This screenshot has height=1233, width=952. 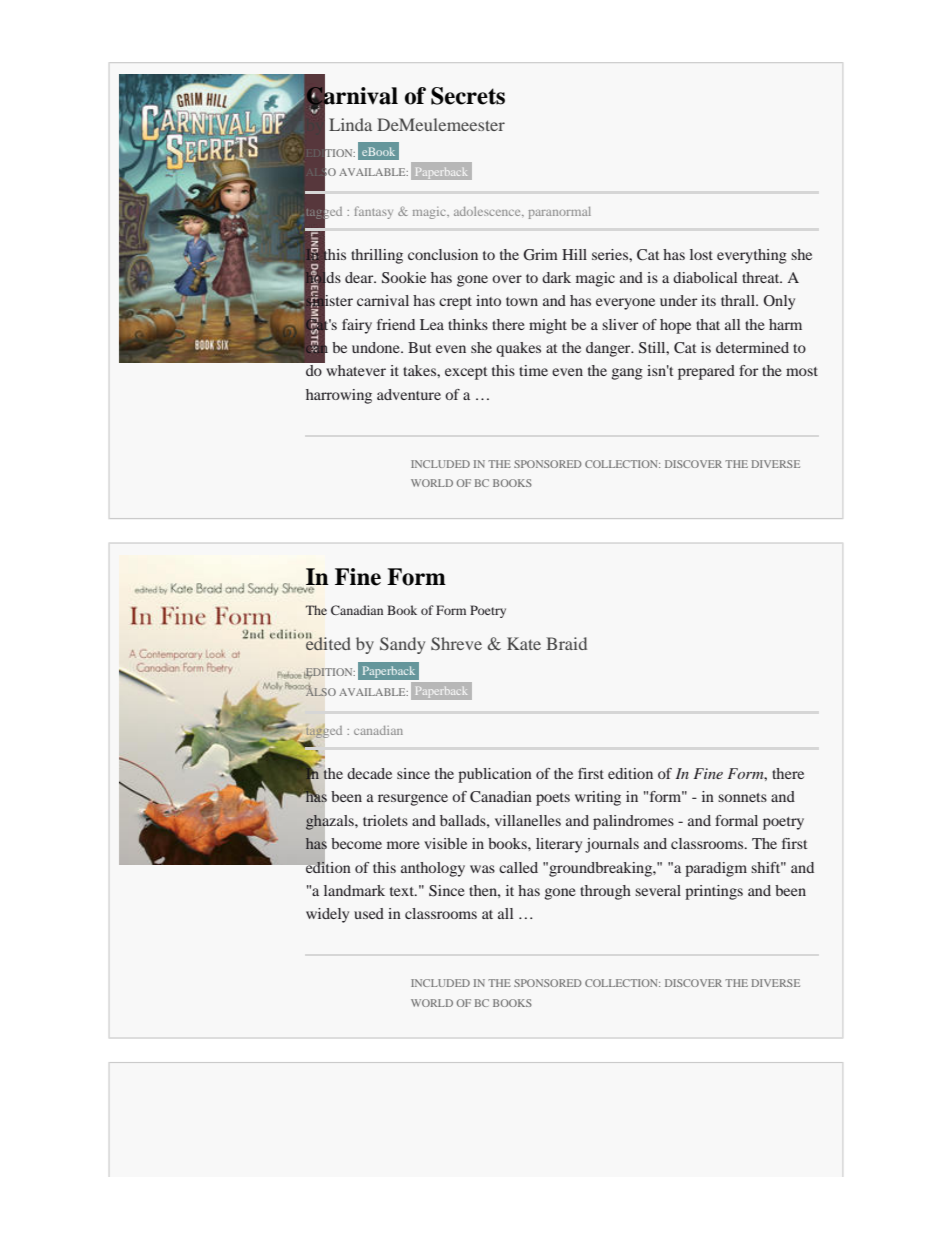 I want to click on through, so click(x=605, y=892).
